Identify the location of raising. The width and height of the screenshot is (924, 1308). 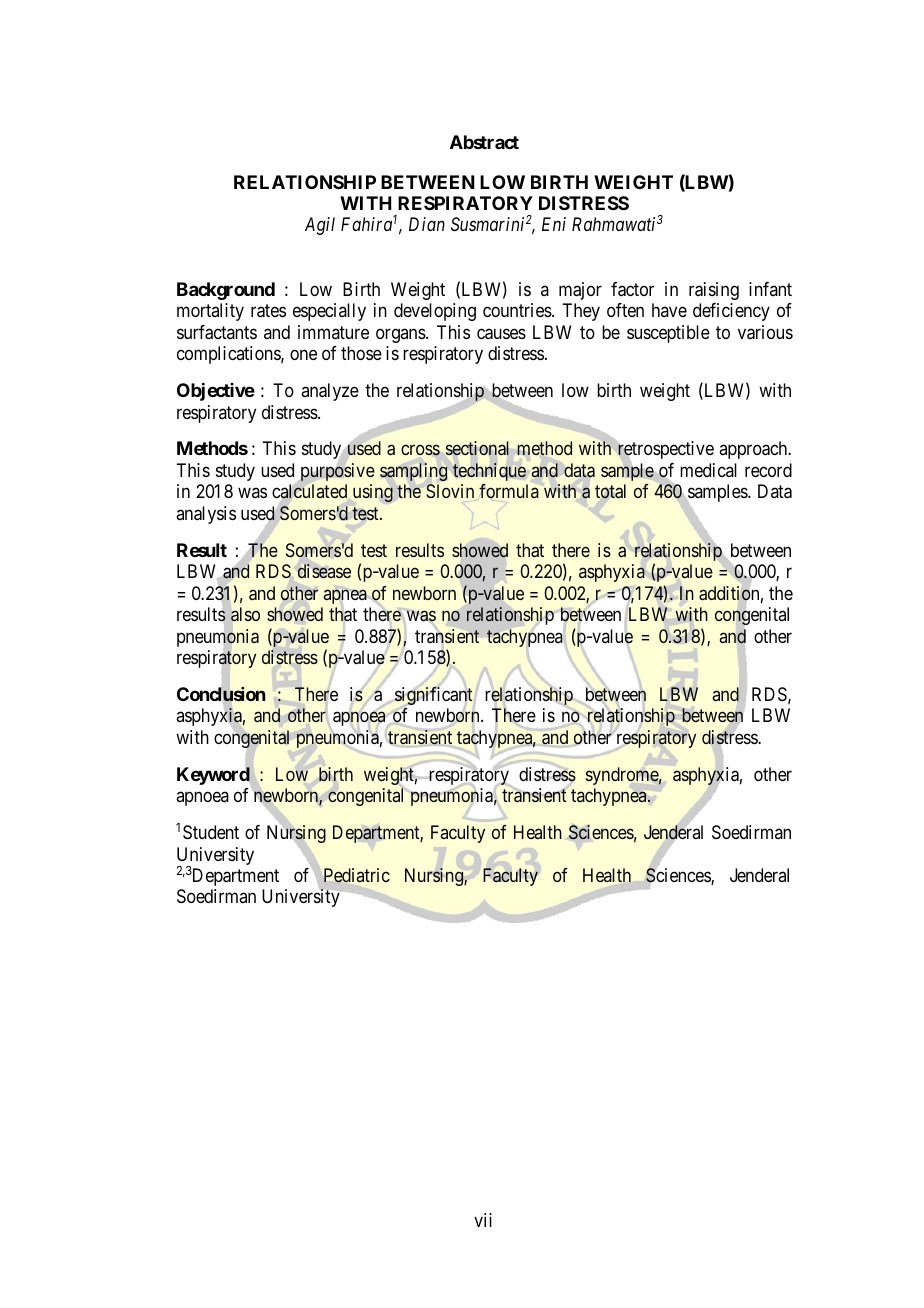
(714, 291).
